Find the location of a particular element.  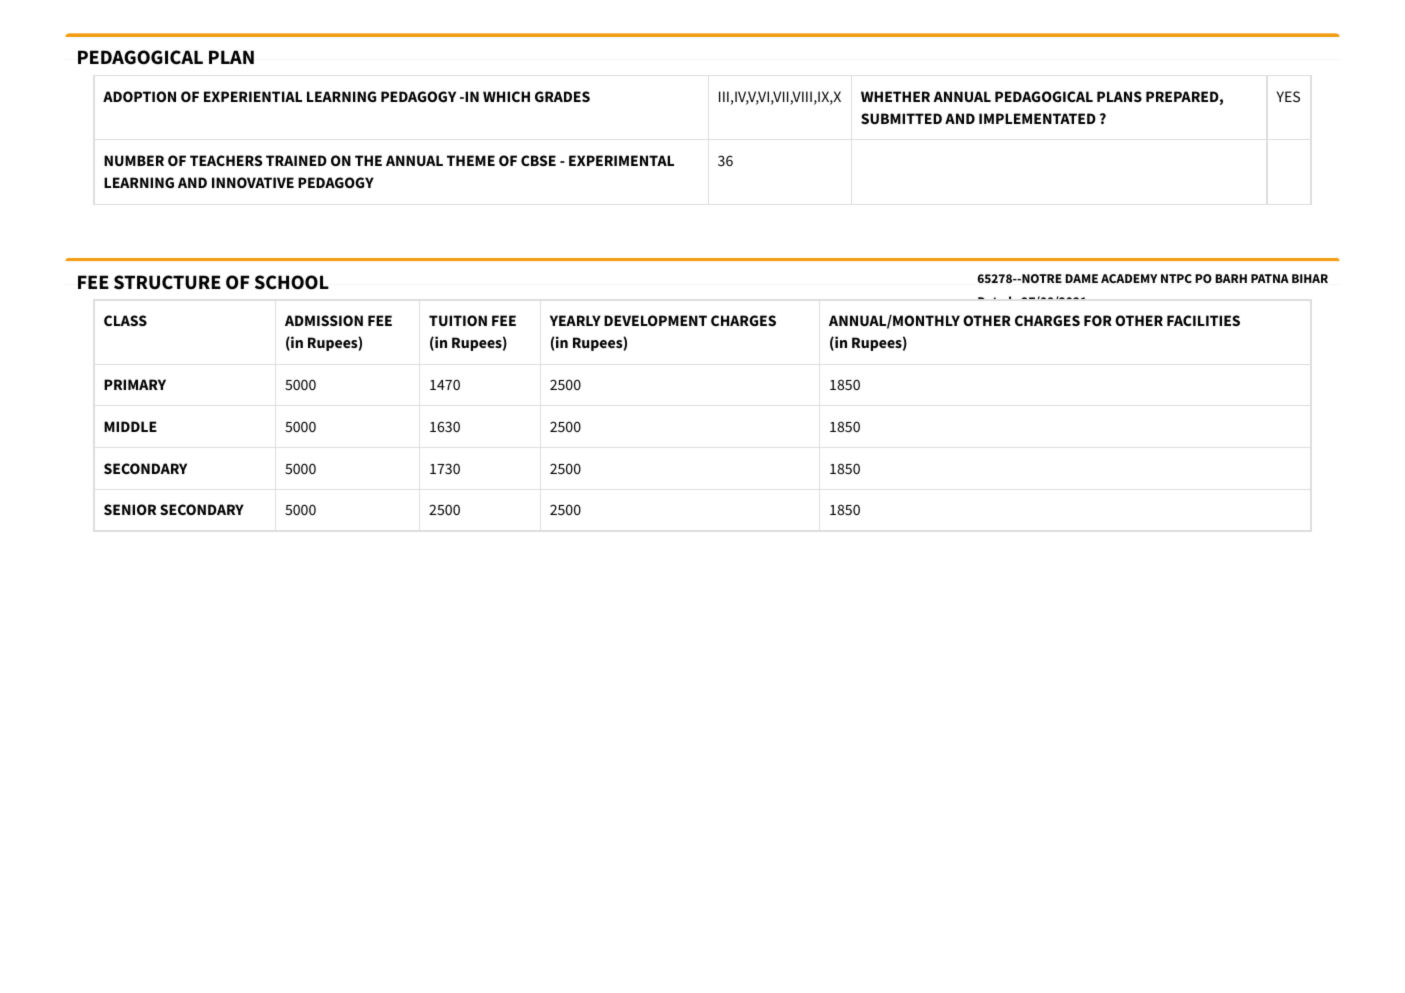

FACILITIES is located at coordinates (1203, 320).
